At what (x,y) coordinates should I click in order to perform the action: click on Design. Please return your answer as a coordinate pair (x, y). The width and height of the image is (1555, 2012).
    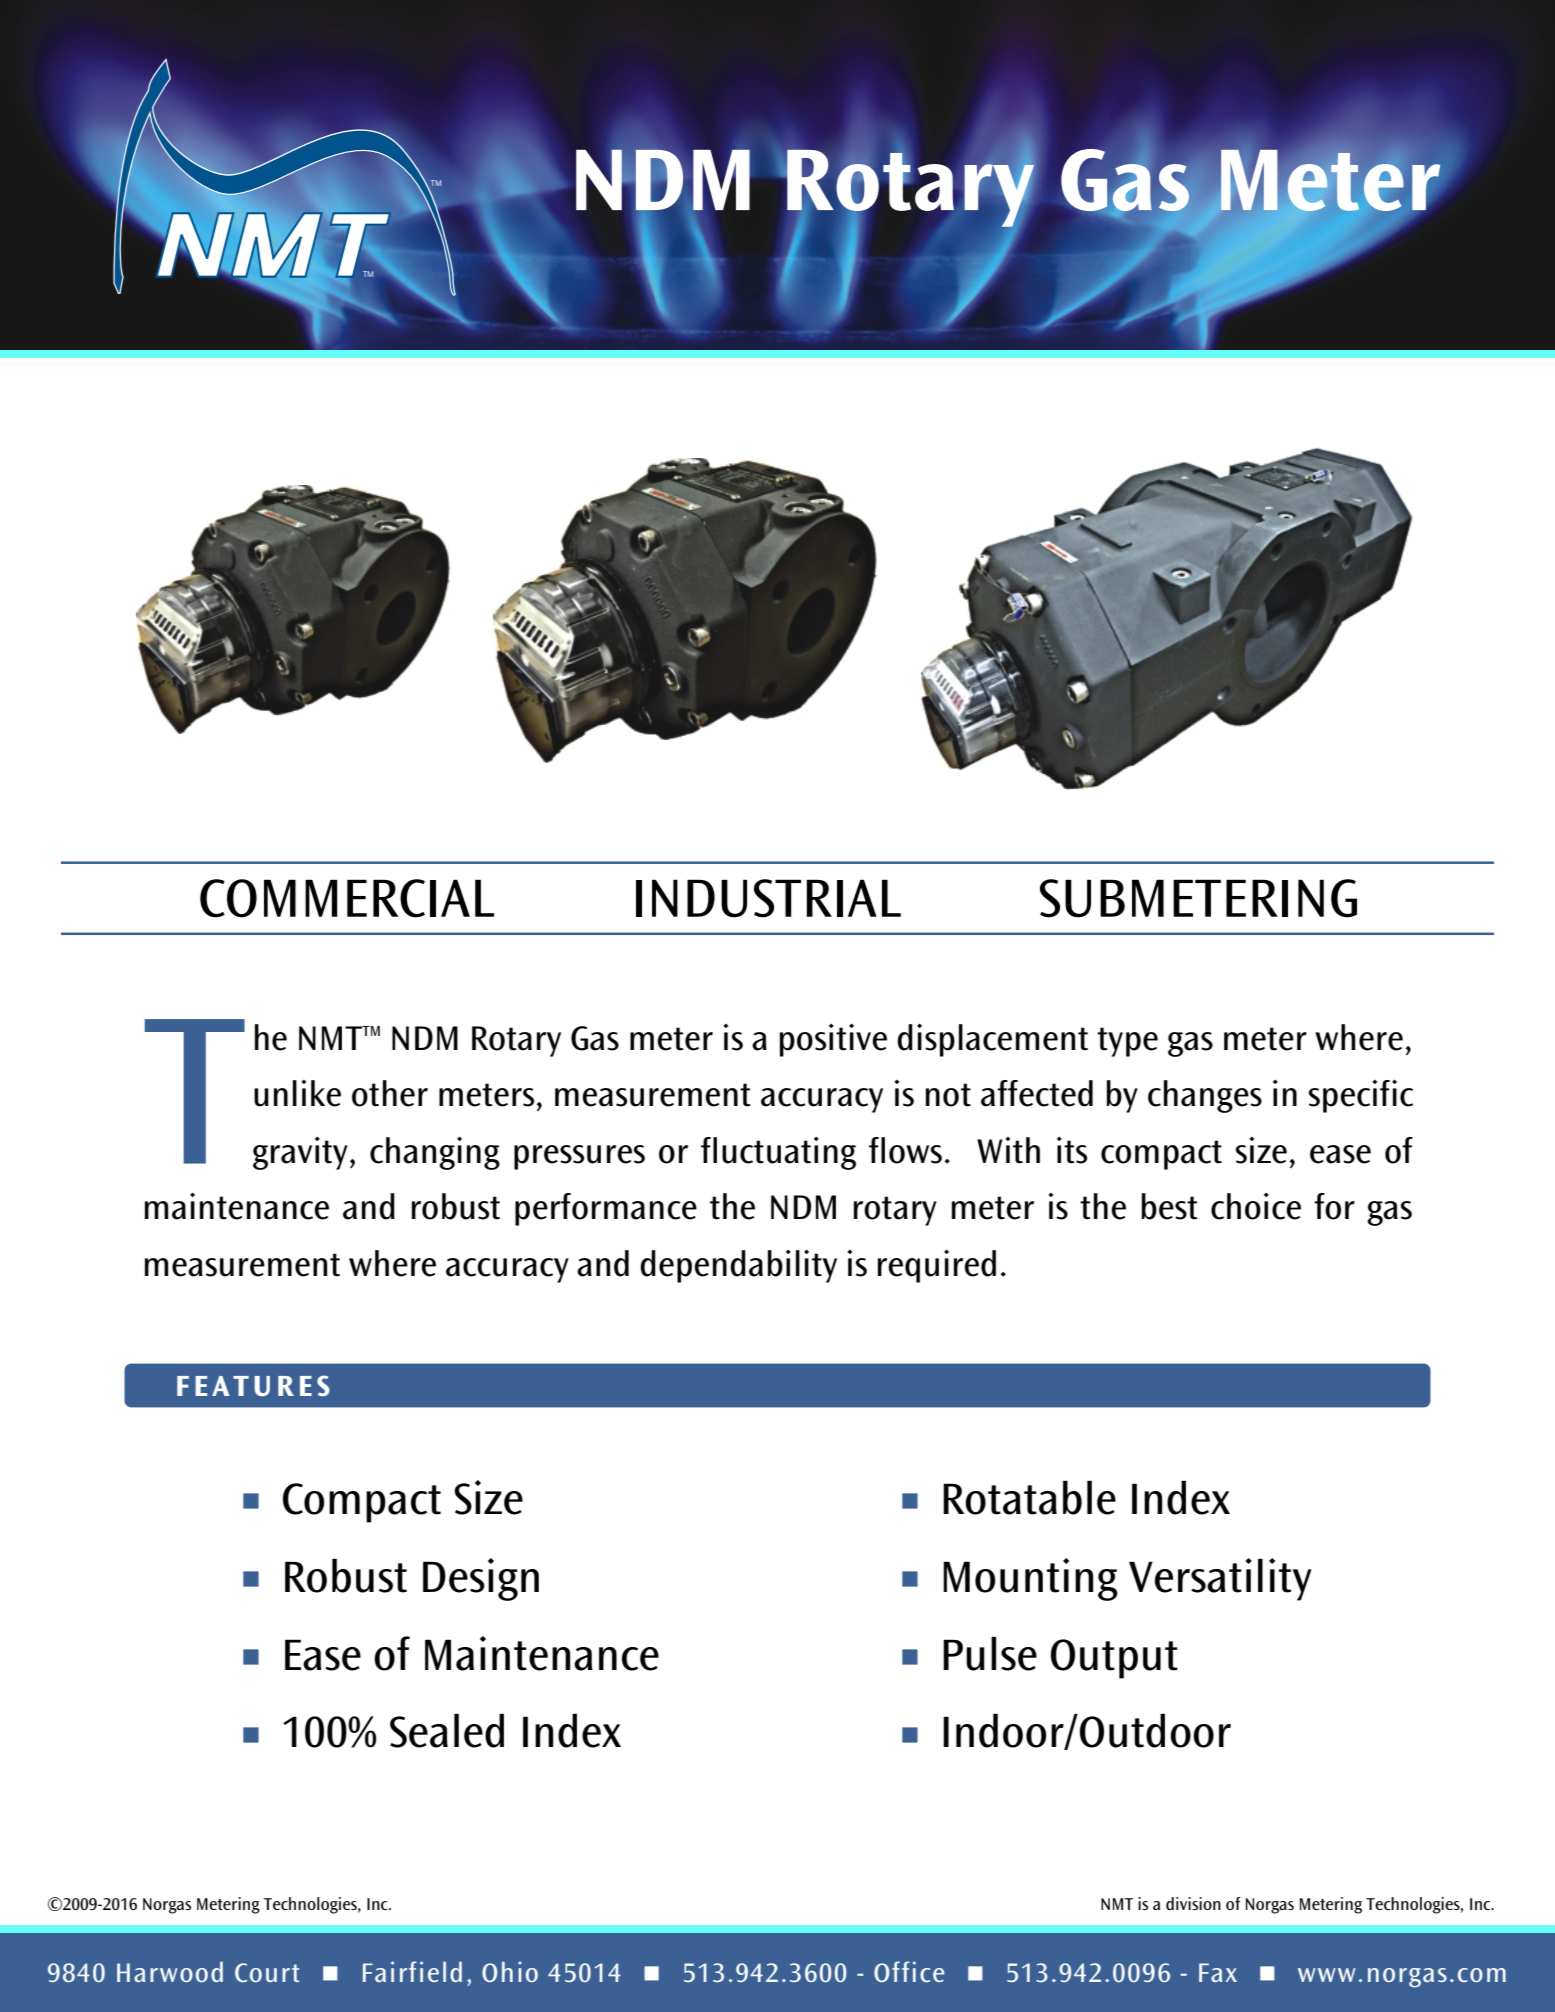
    Looking at the image, I should click on (481, 1579).
